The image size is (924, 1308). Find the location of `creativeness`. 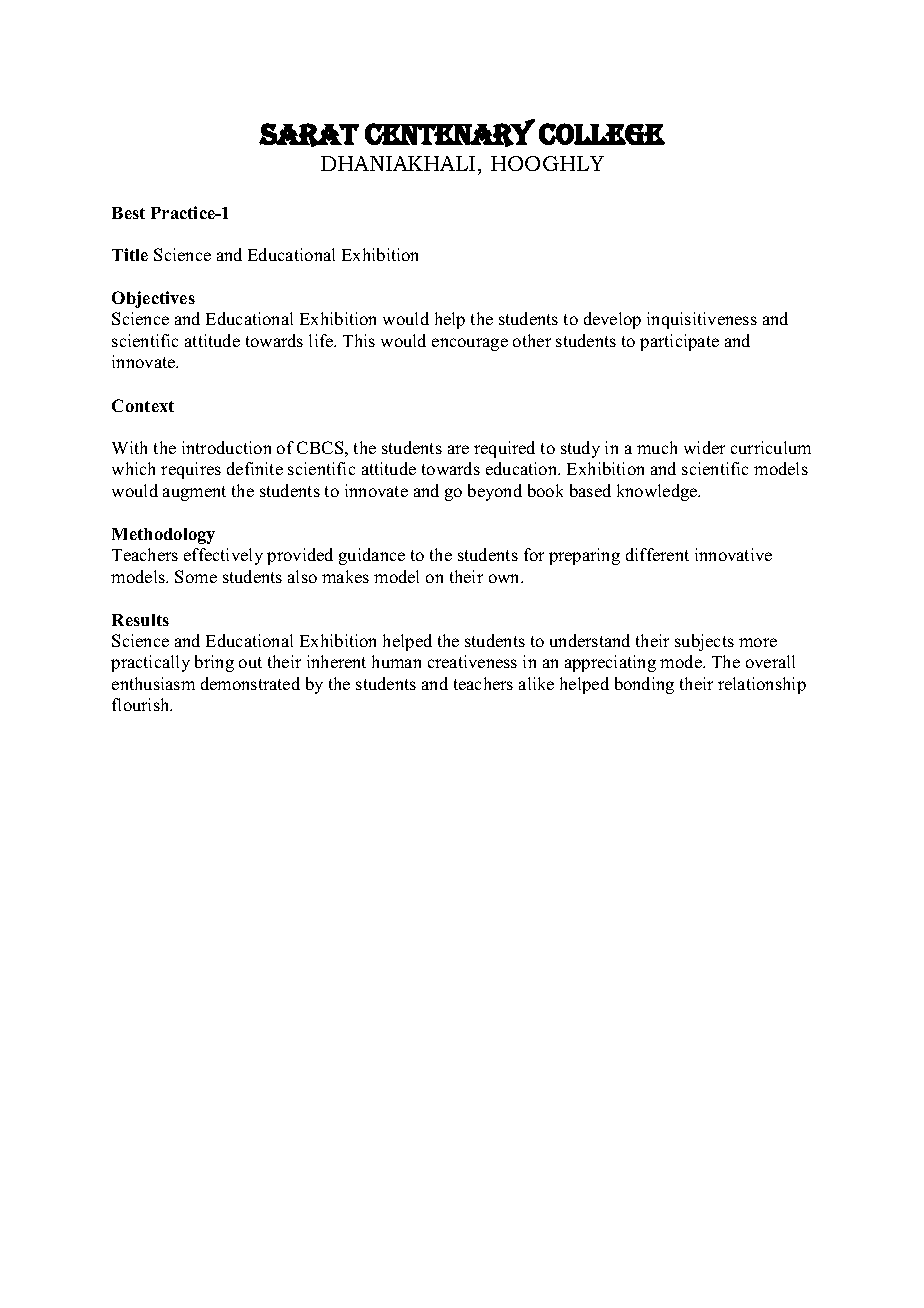

creativeness is located at coordinates (472, 661).
